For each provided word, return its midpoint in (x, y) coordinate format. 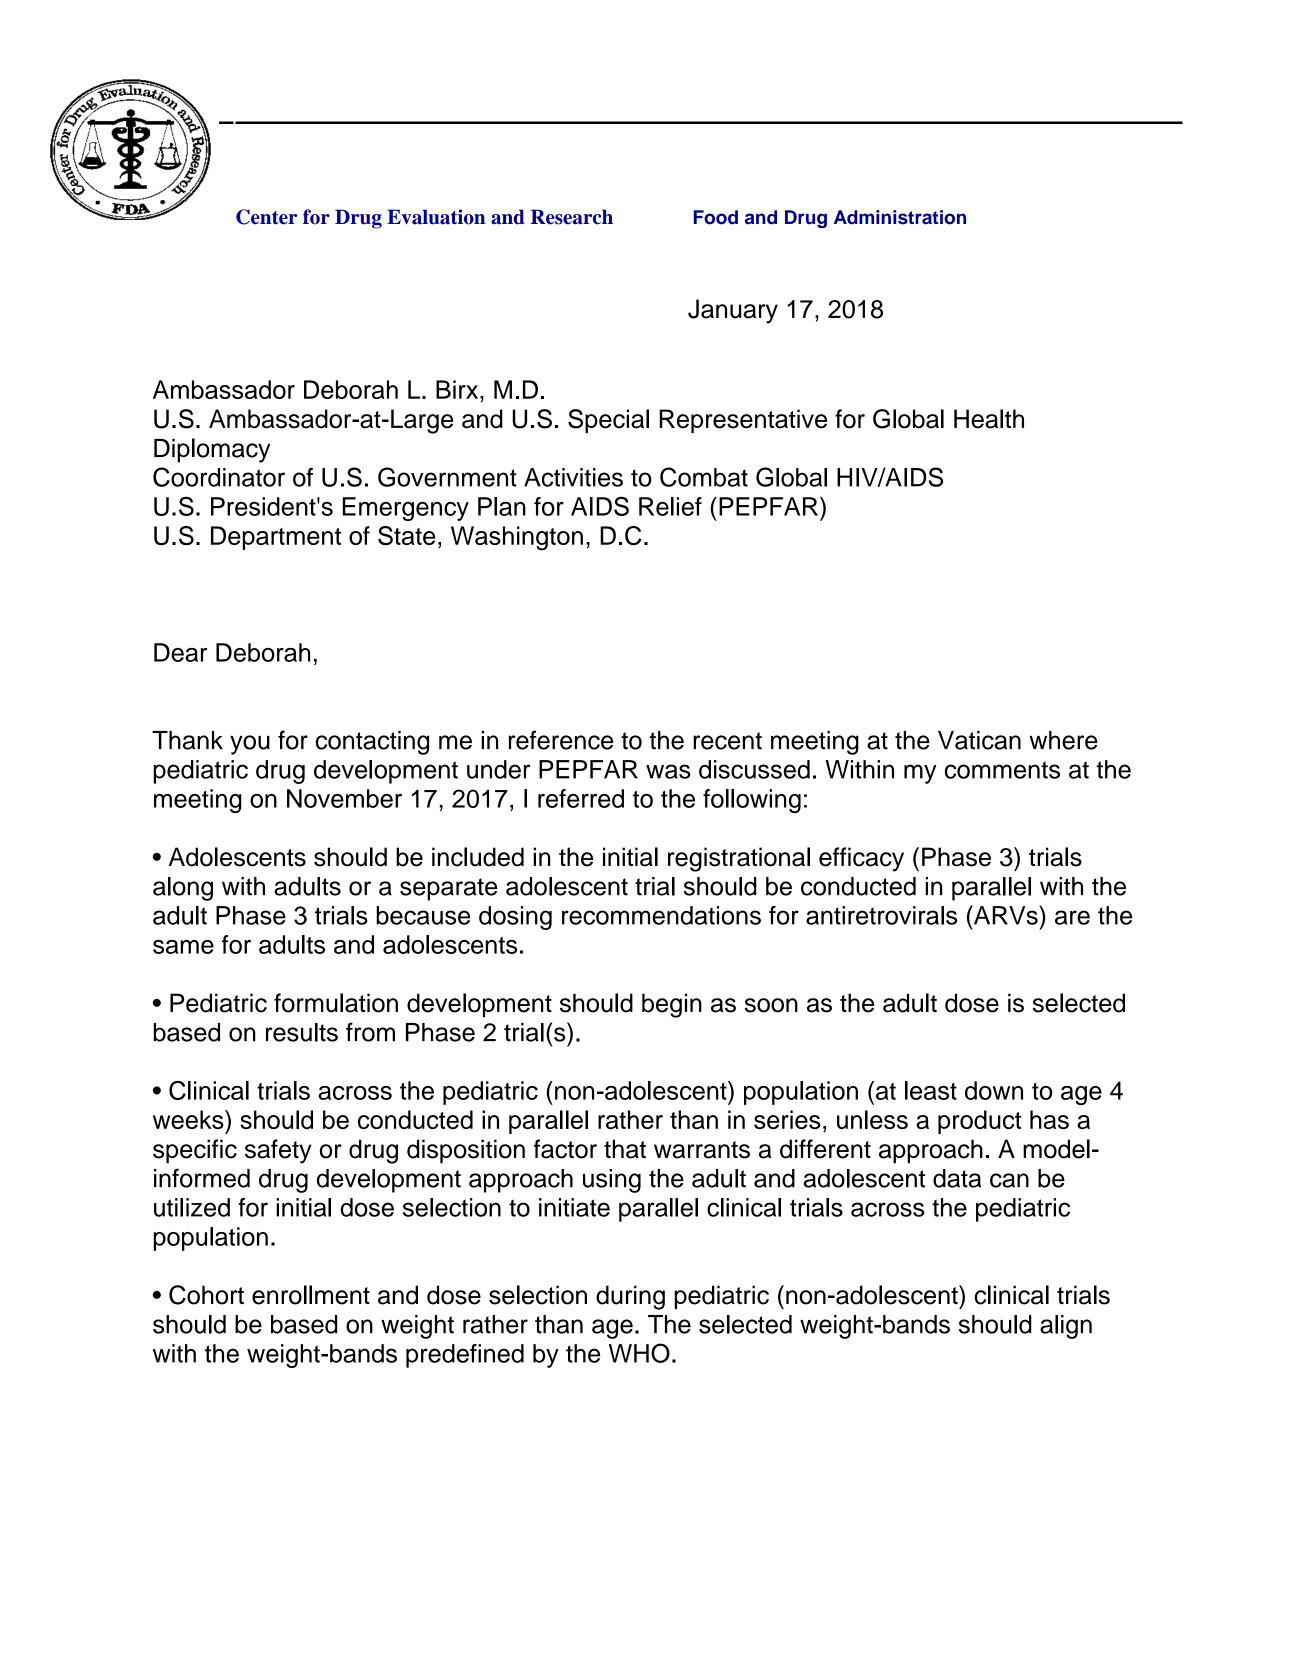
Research (572, 217)
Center (266, 217)
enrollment (311, 1295)
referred (581, 798)
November (344, 798)
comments (1002, 770)
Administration (900, 217)
